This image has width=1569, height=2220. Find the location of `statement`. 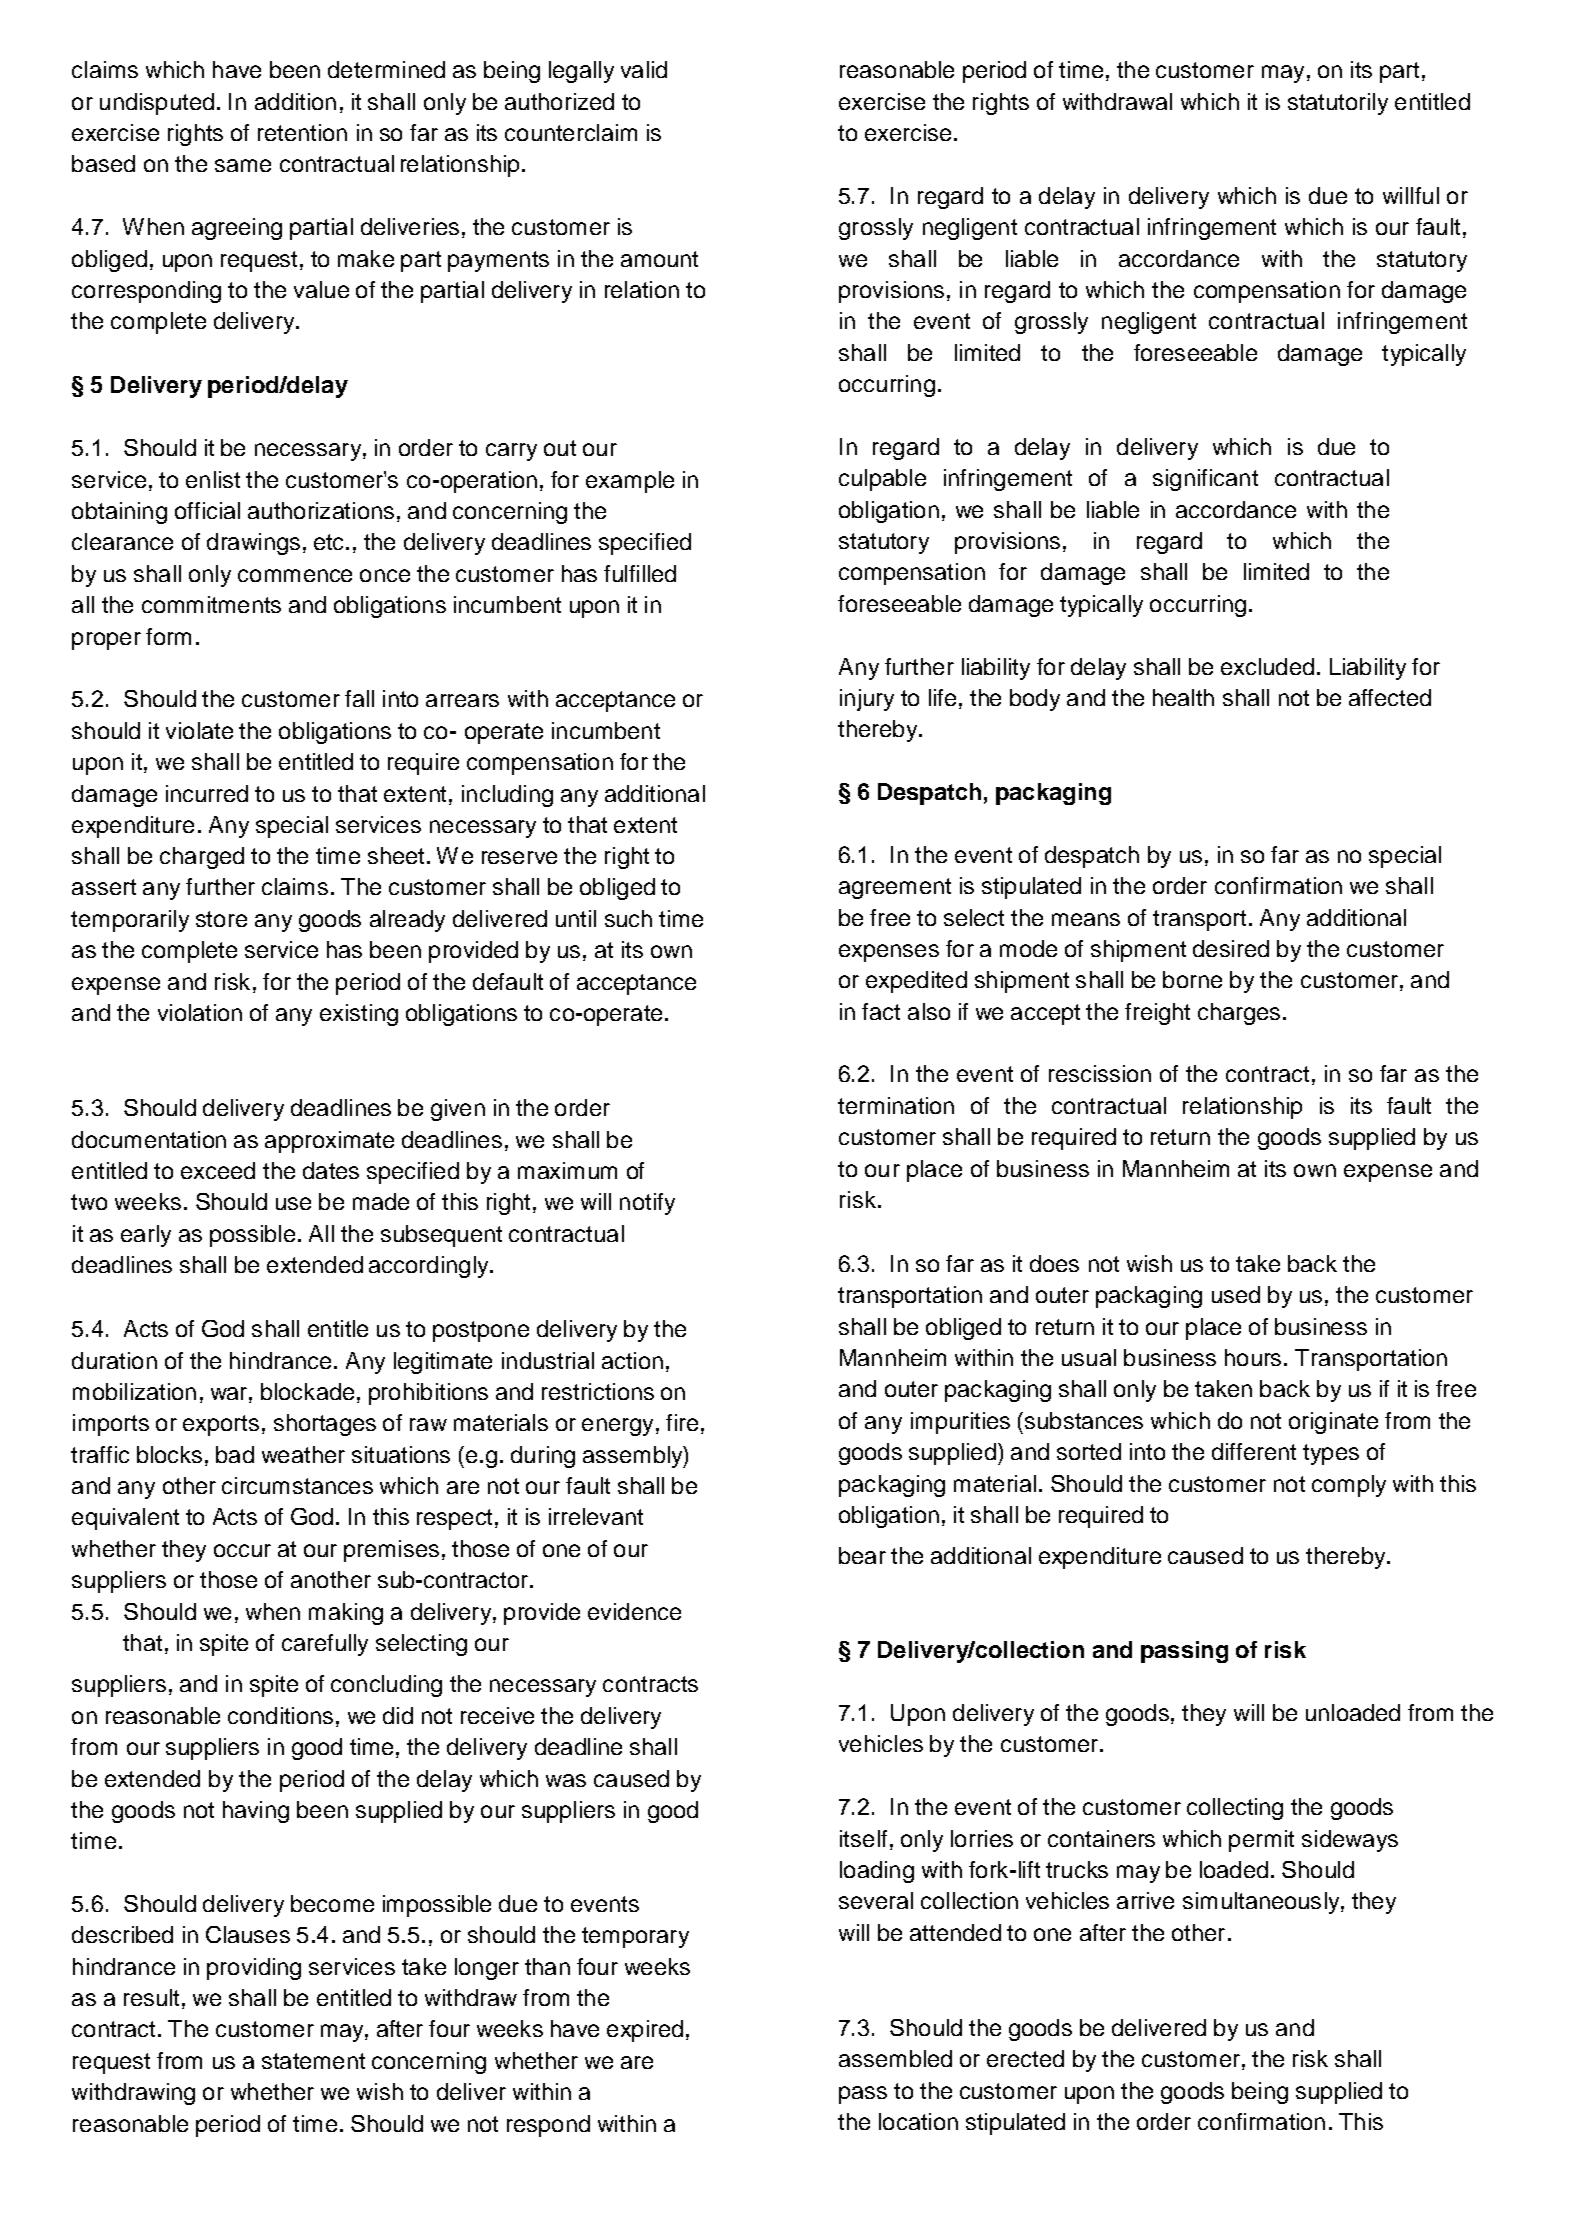

statement is located at coordinates (313, 2061).
